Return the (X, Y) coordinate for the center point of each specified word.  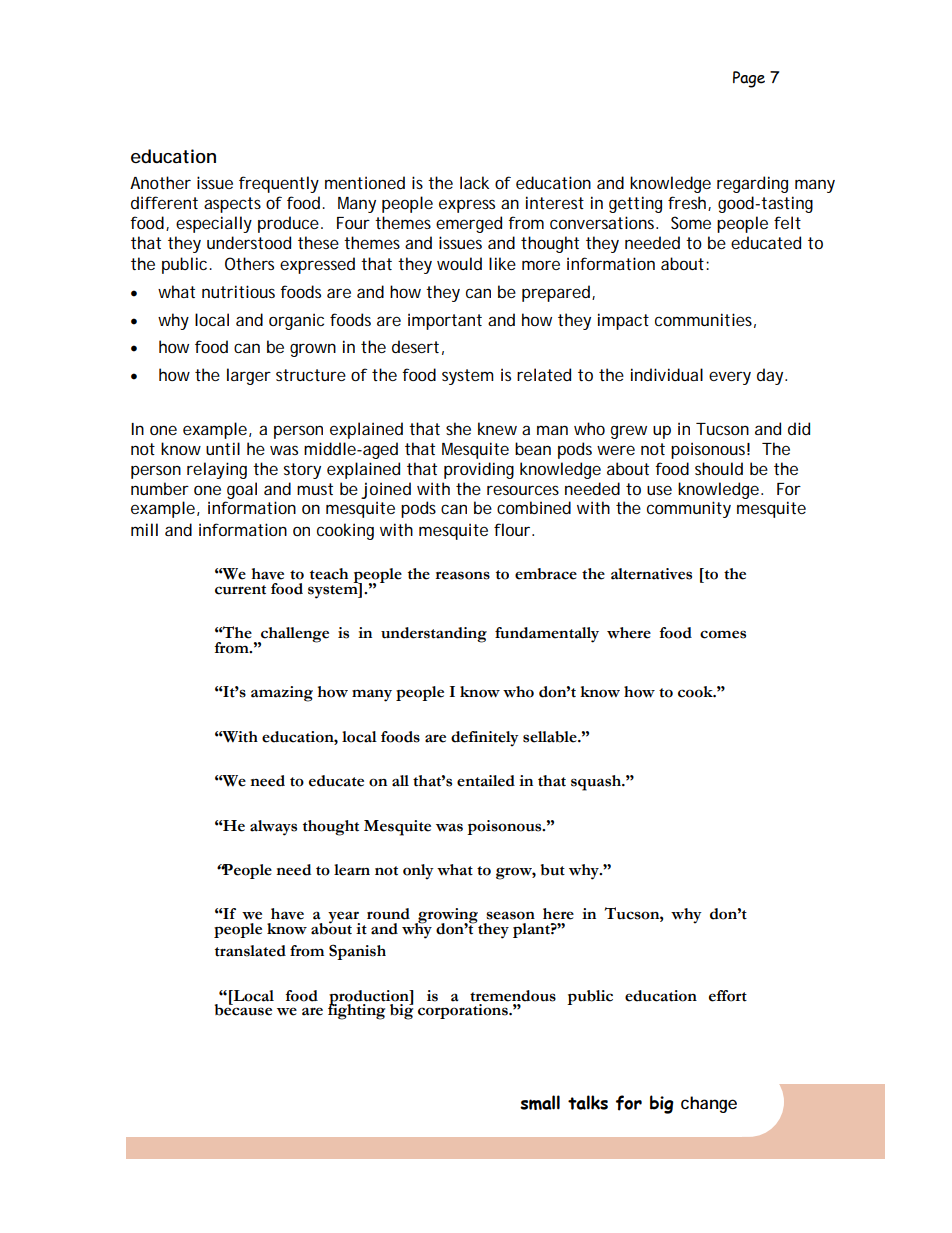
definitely (485, 739)
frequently (279, 184)
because (243, 1009)
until (223, 448)
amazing (282, 694)
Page (749, 79)
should (719, 468)
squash (597, 783)
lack (475, 182)
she (458, 428)
